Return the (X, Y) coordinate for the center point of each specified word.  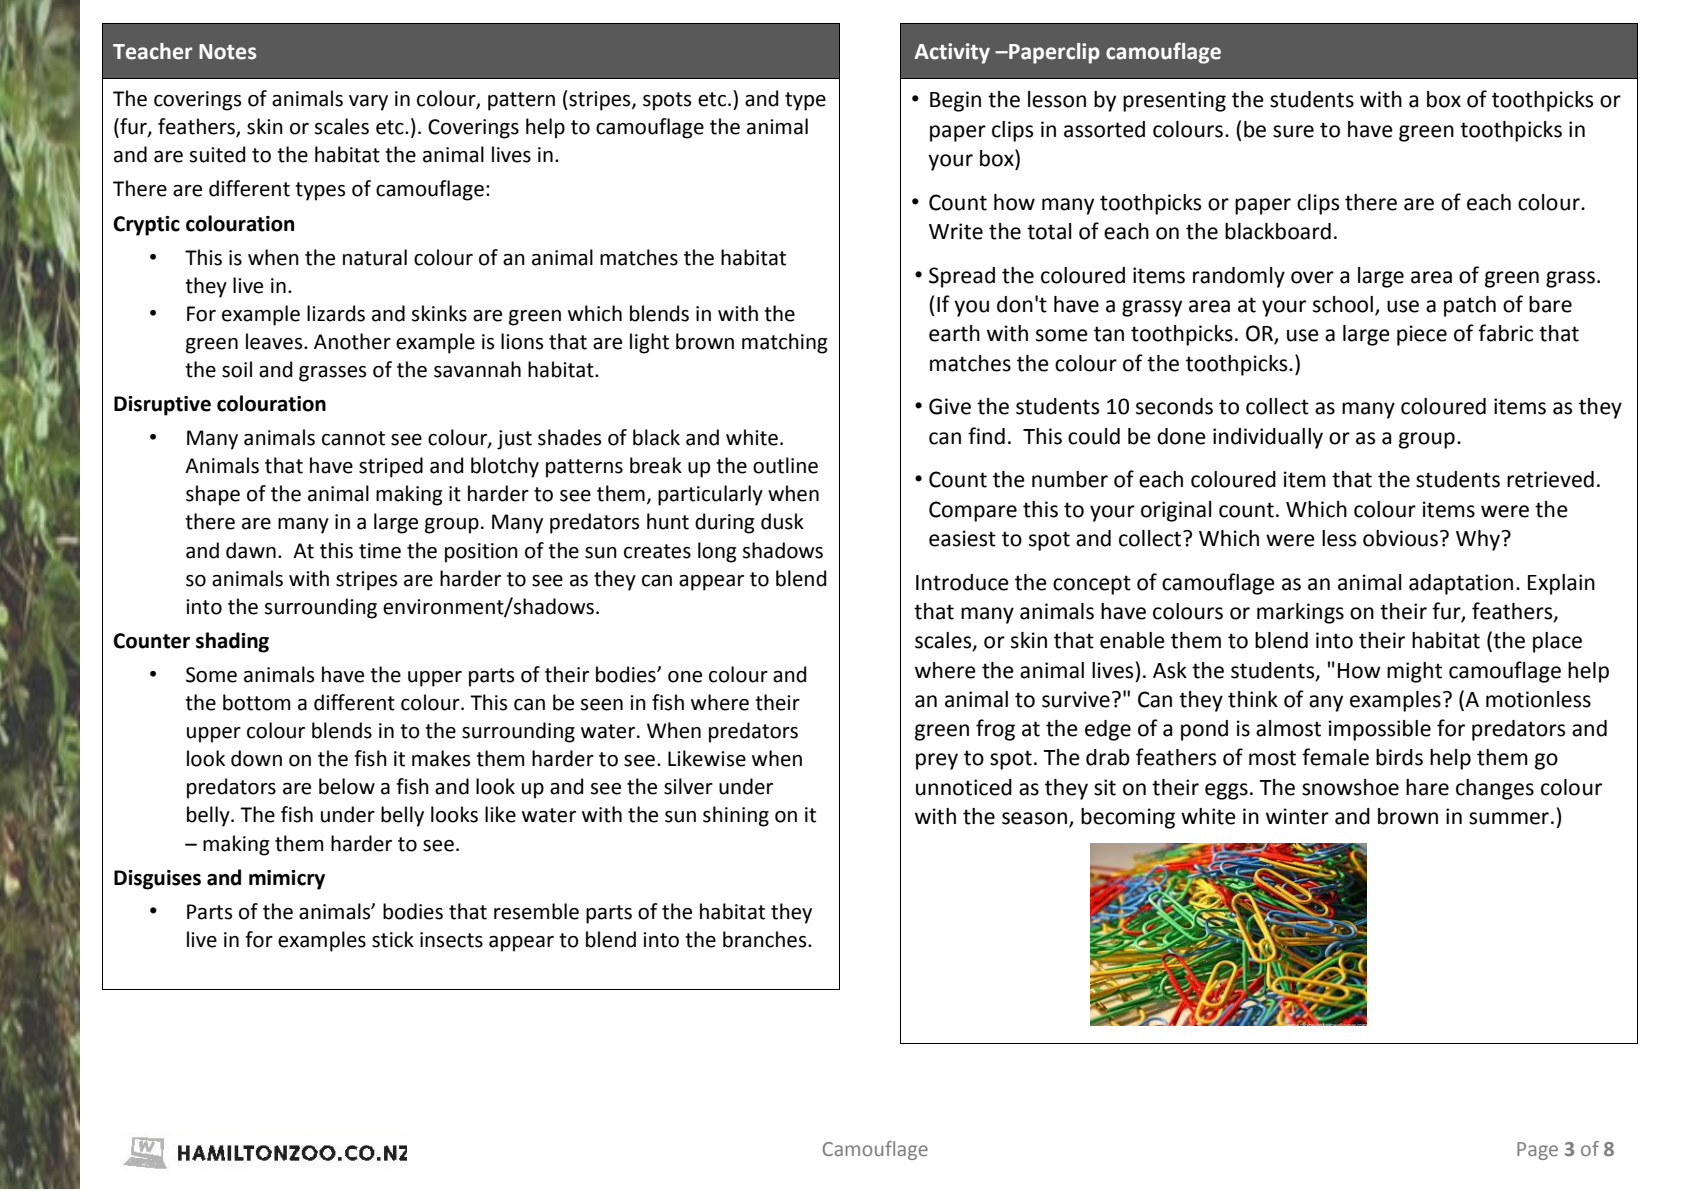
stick (393, 939)
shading (232, 642)
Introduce (962, 582)
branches (766, 939)
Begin (955, 101)
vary (368, 103)
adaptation (1461, 584)
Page (1537, 1151)
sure (1293, 131)
